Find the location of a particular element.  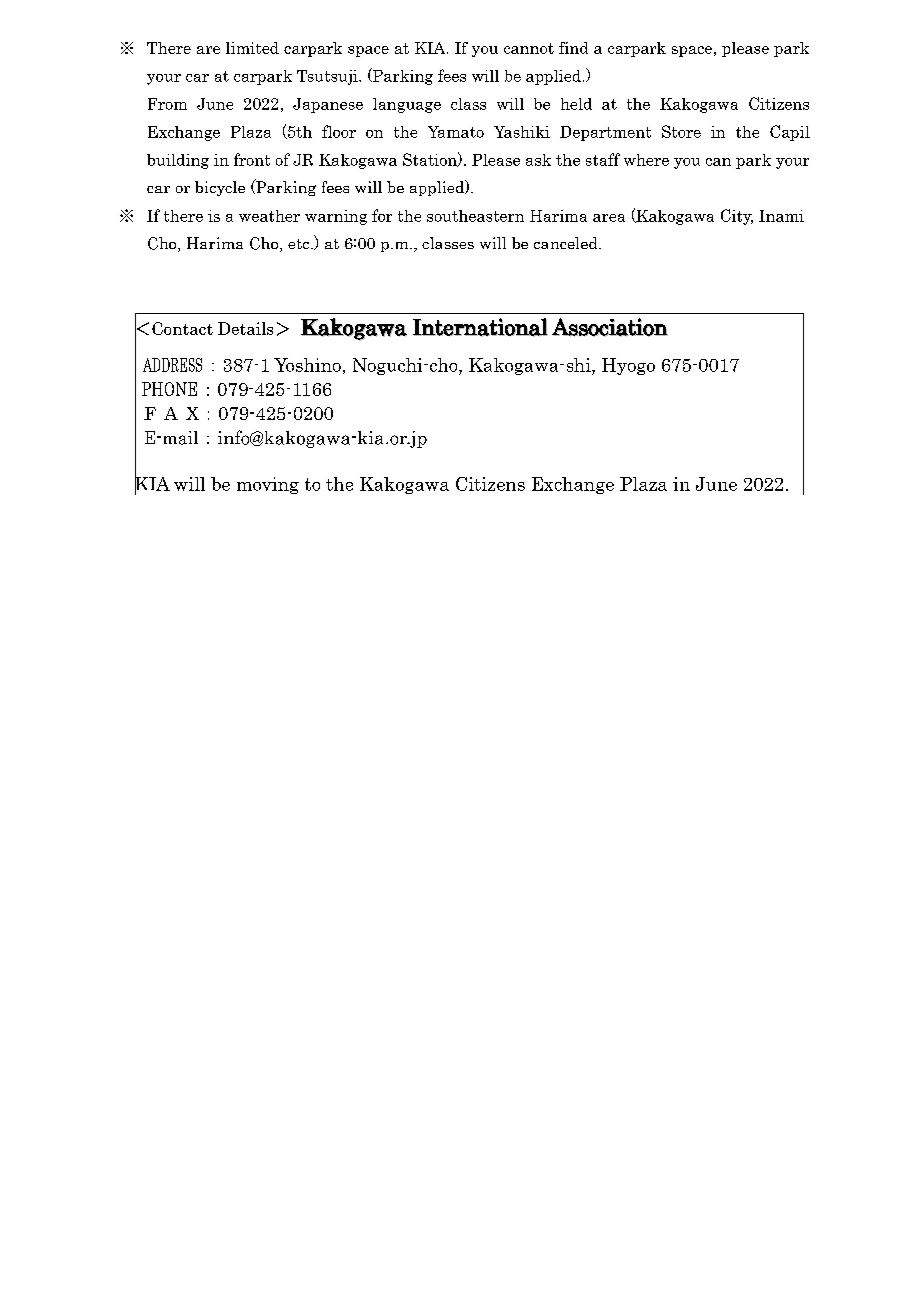

cannot is located at coordinates (529, 48).
